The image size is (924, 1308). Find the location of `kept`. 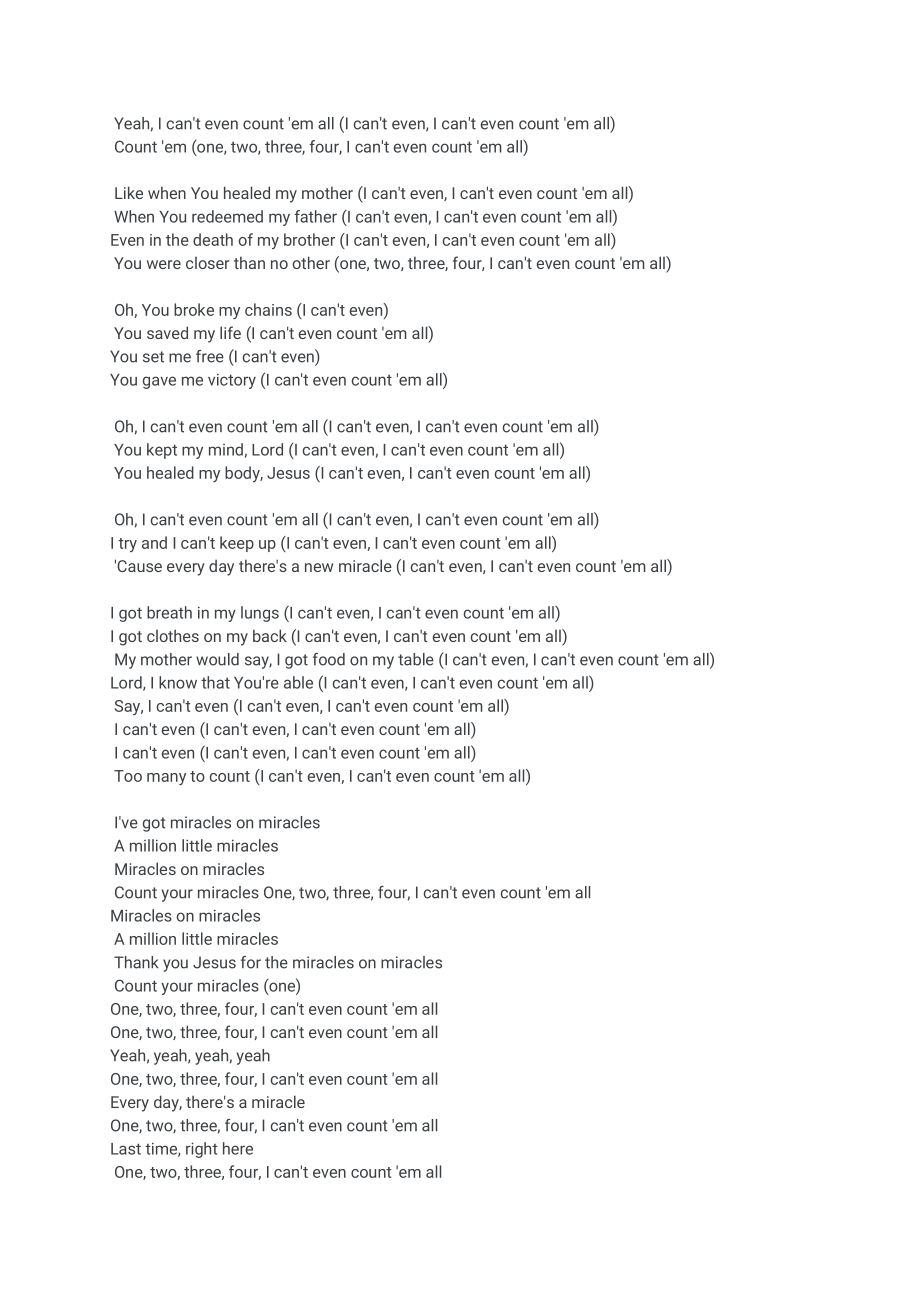

kept is located at coordinates (162, 451).
